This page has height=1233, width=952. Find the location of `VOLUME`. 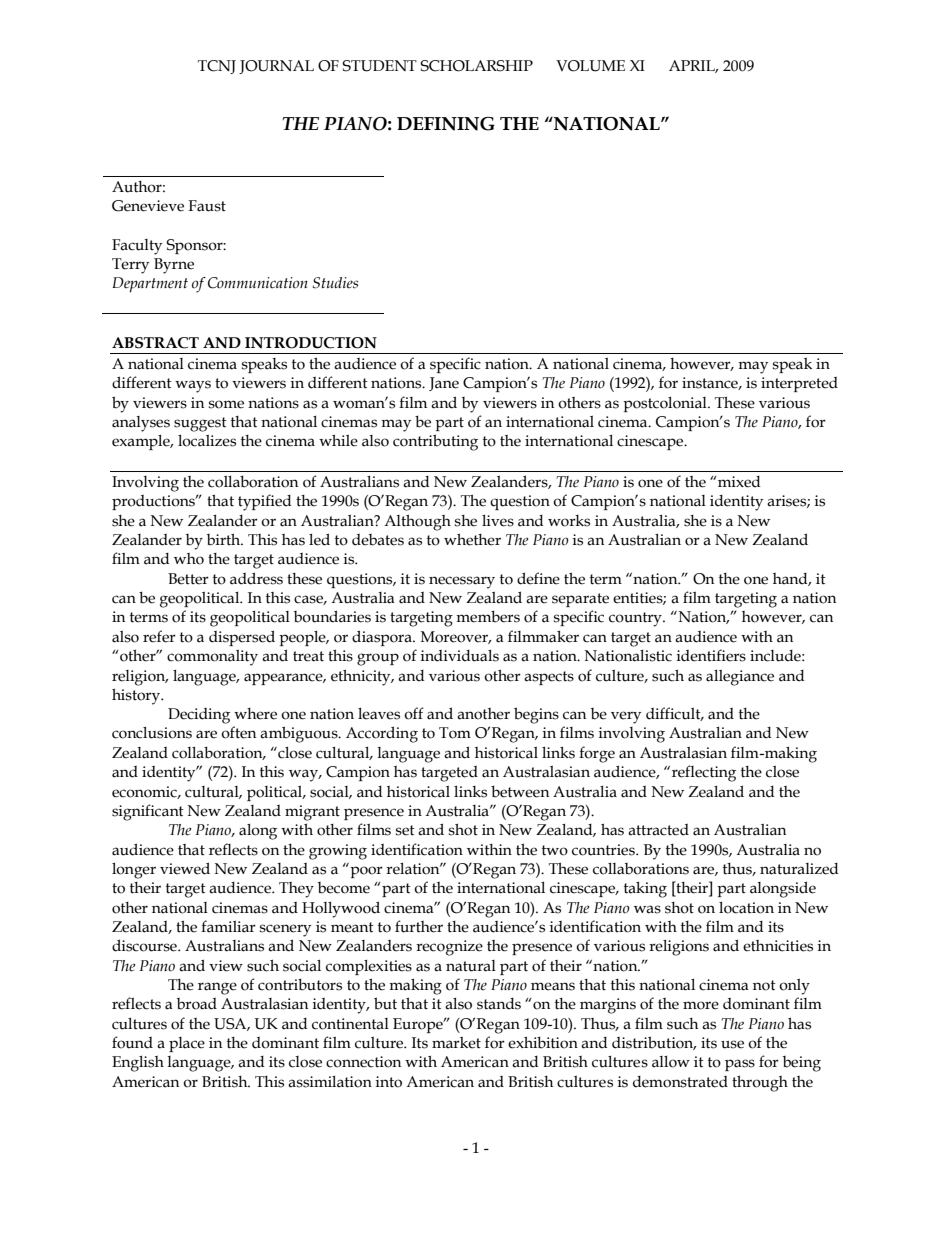

VOLUME is located at coordinates (590, 66).
